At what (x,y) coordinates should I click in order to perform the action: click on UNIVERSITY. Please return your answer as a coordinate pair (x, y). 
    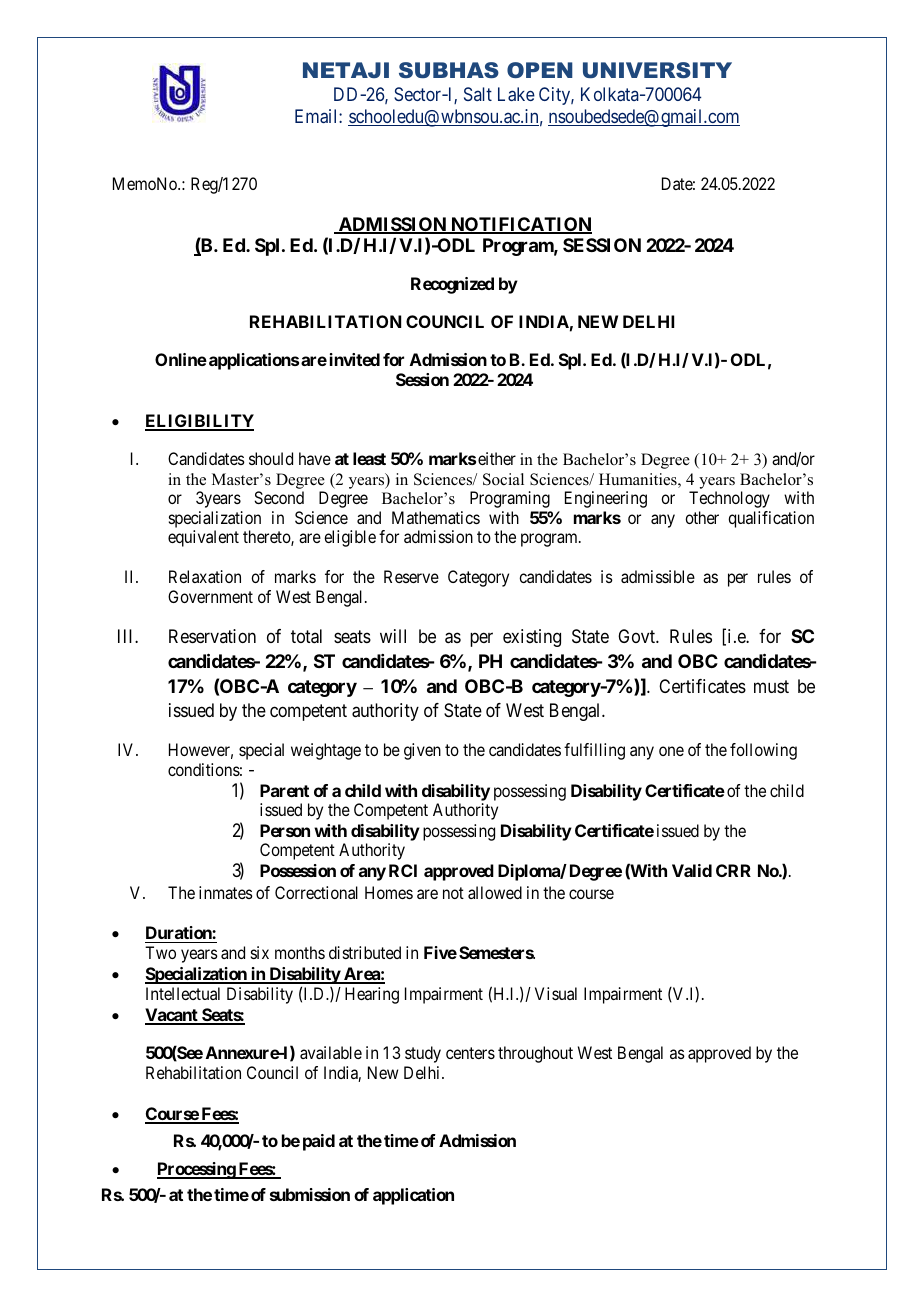
    Looking at the image, I should click on (657, 70).
